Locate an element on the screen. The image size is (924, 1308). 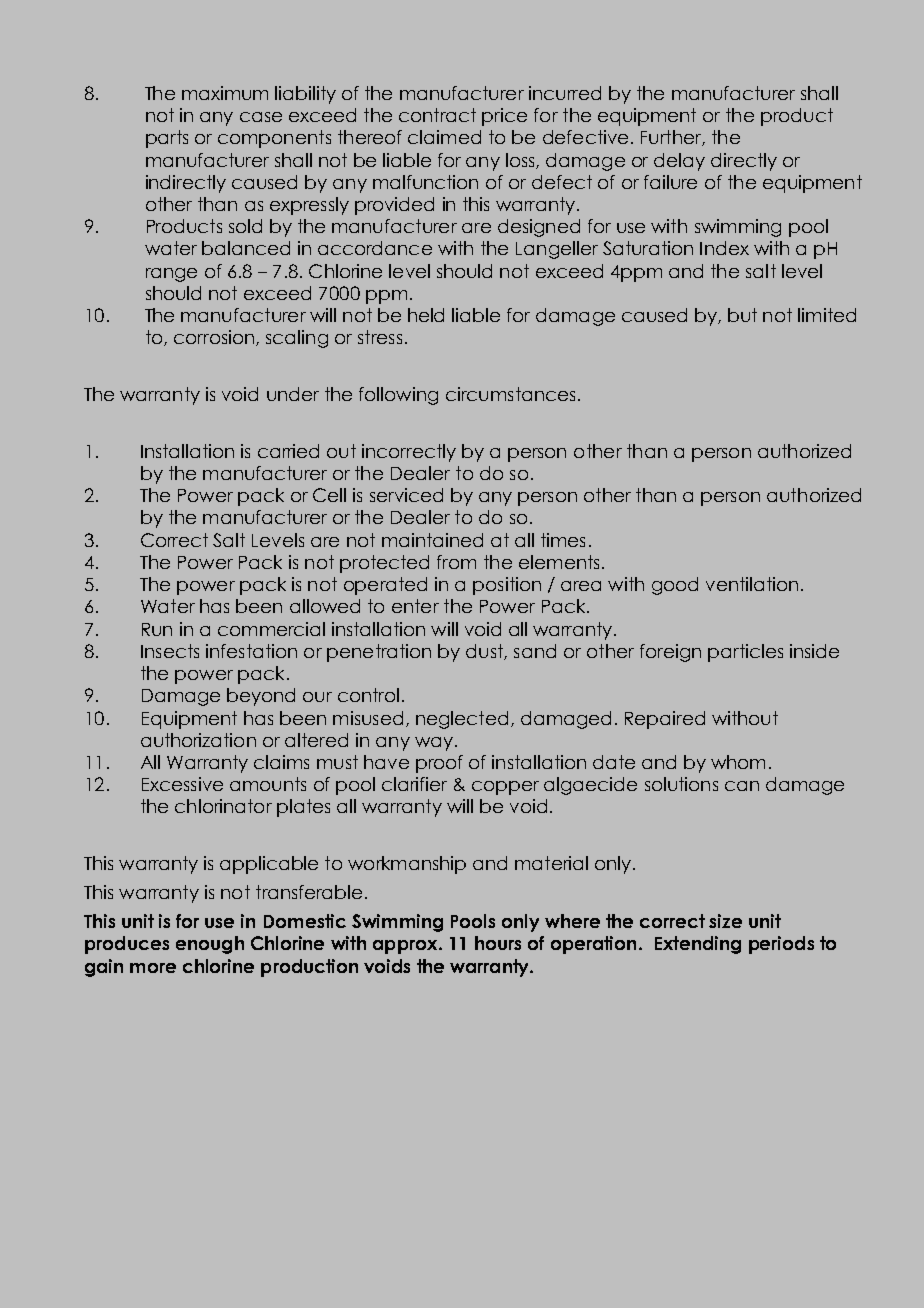
Cell is located at coordinates (329, 495).
